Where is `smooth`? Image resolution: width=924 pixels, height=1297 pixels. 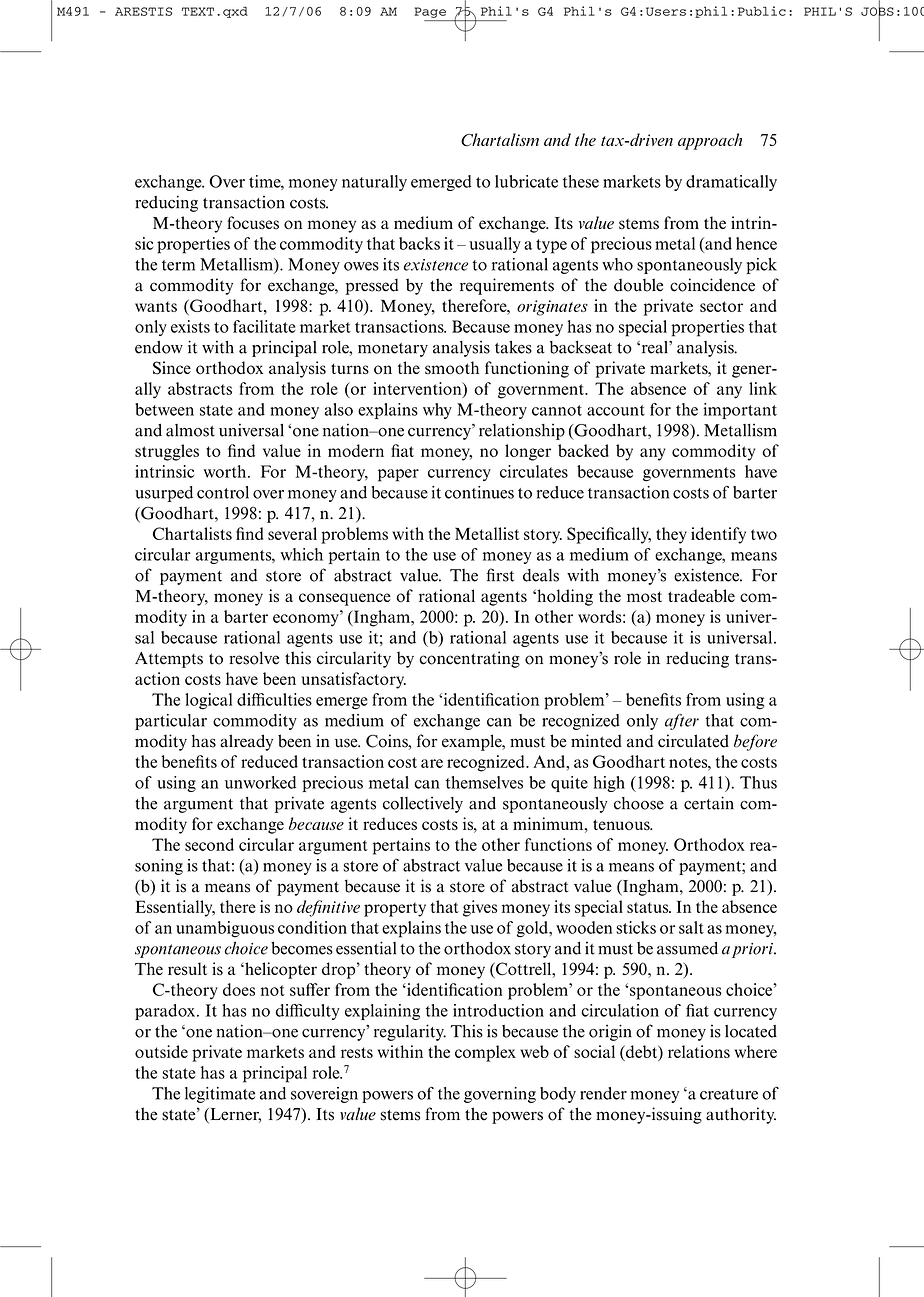 smooth is located at coordinates (452, 368).
